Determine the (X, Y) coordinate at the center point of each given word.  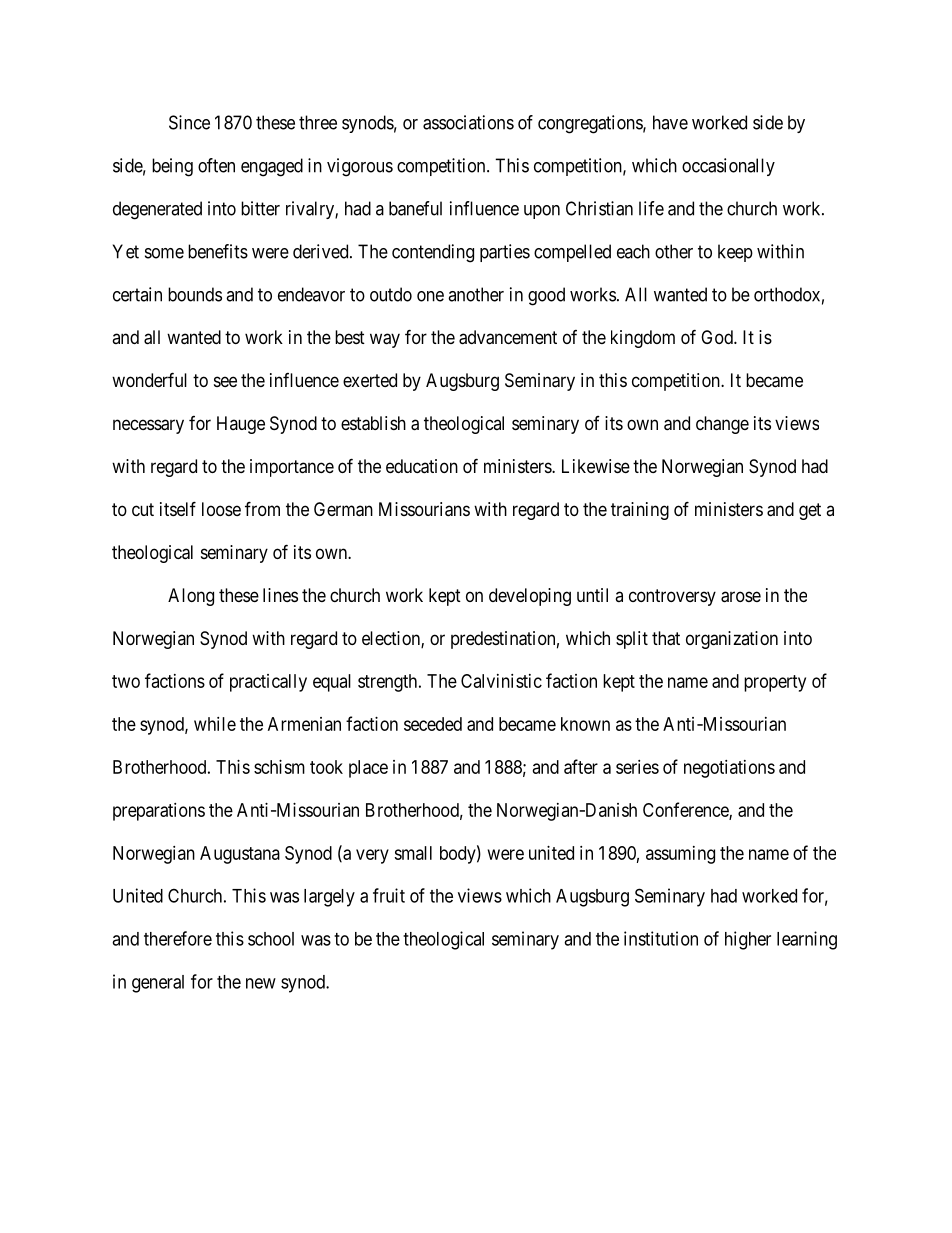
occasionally (728, 167)
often (216, 165)
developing (530, 597)
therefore (178, 938)
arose (741, 597)
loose (221, 509)
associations (468, 122)
